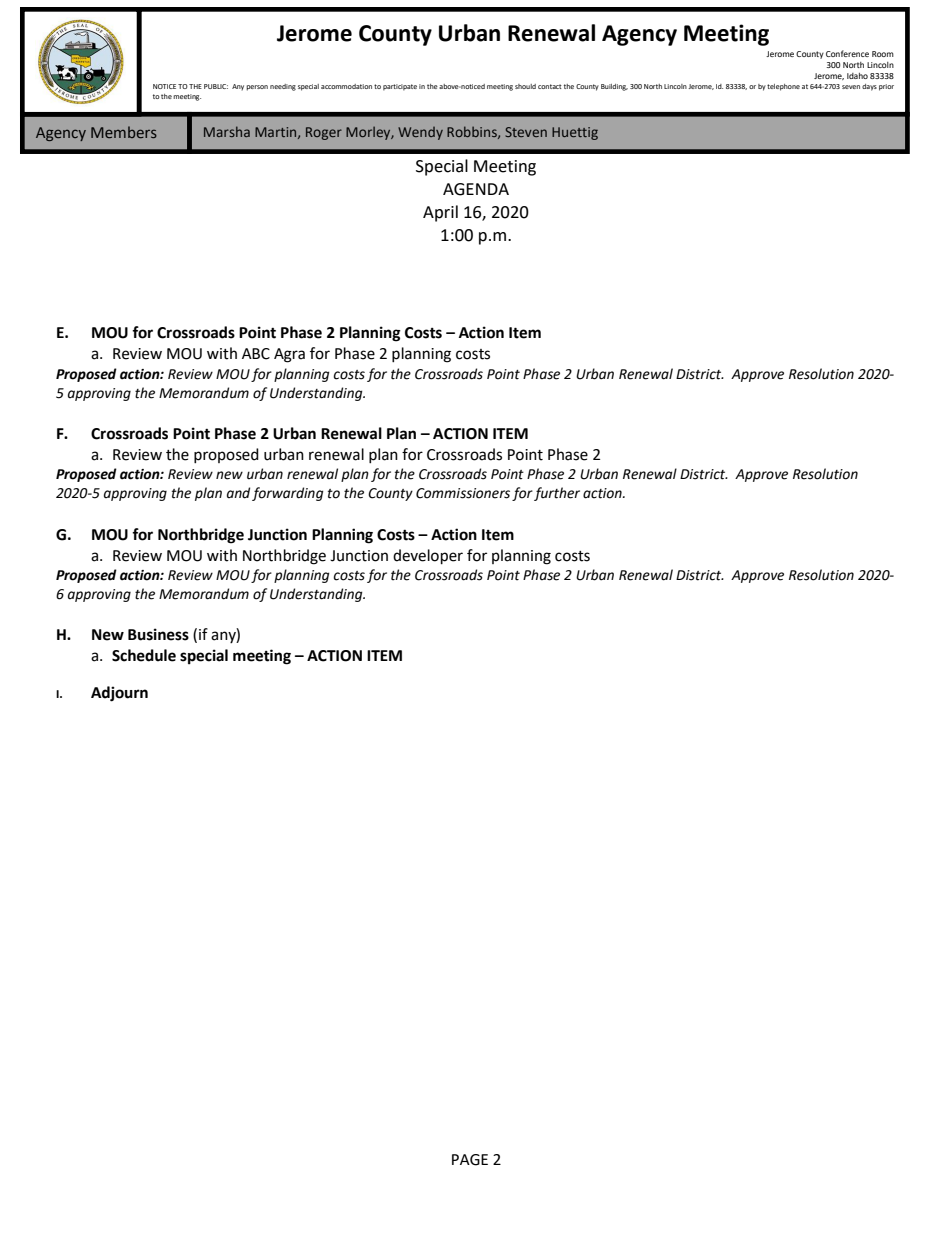 The image size is (952, 1233). I want to click on Business, so click(158, 634).
